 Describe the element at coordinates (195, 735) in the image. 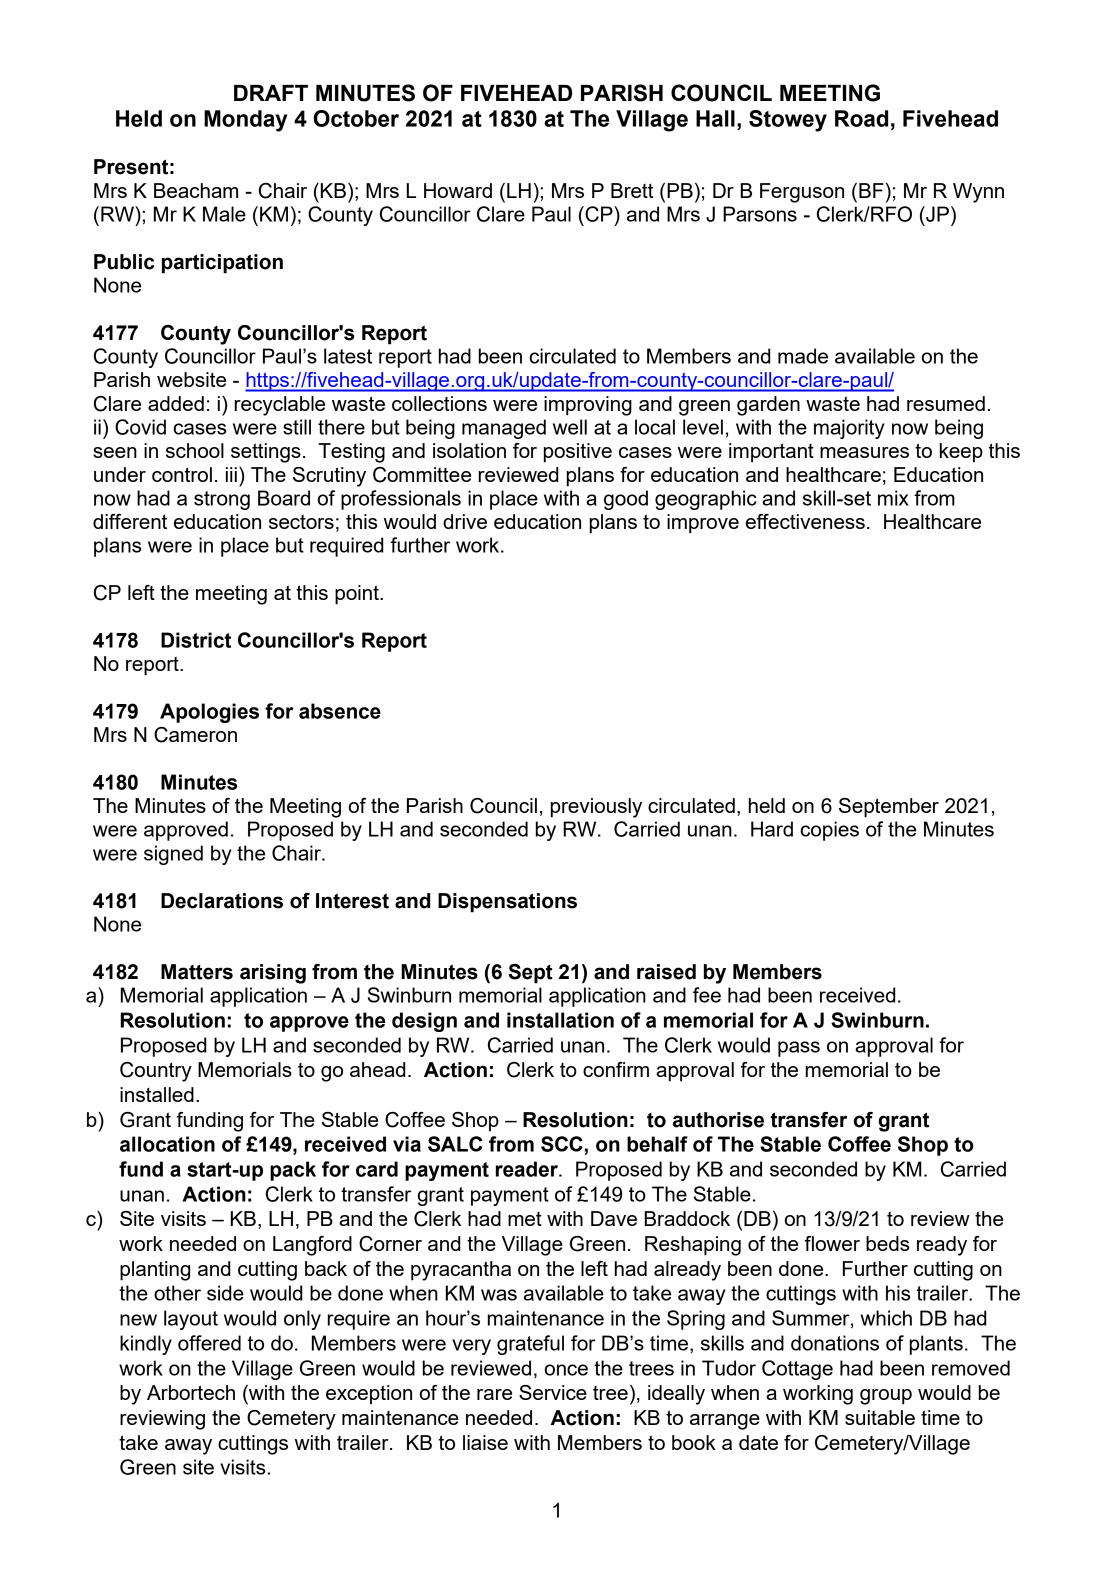

I see `Cameron` at that location.
